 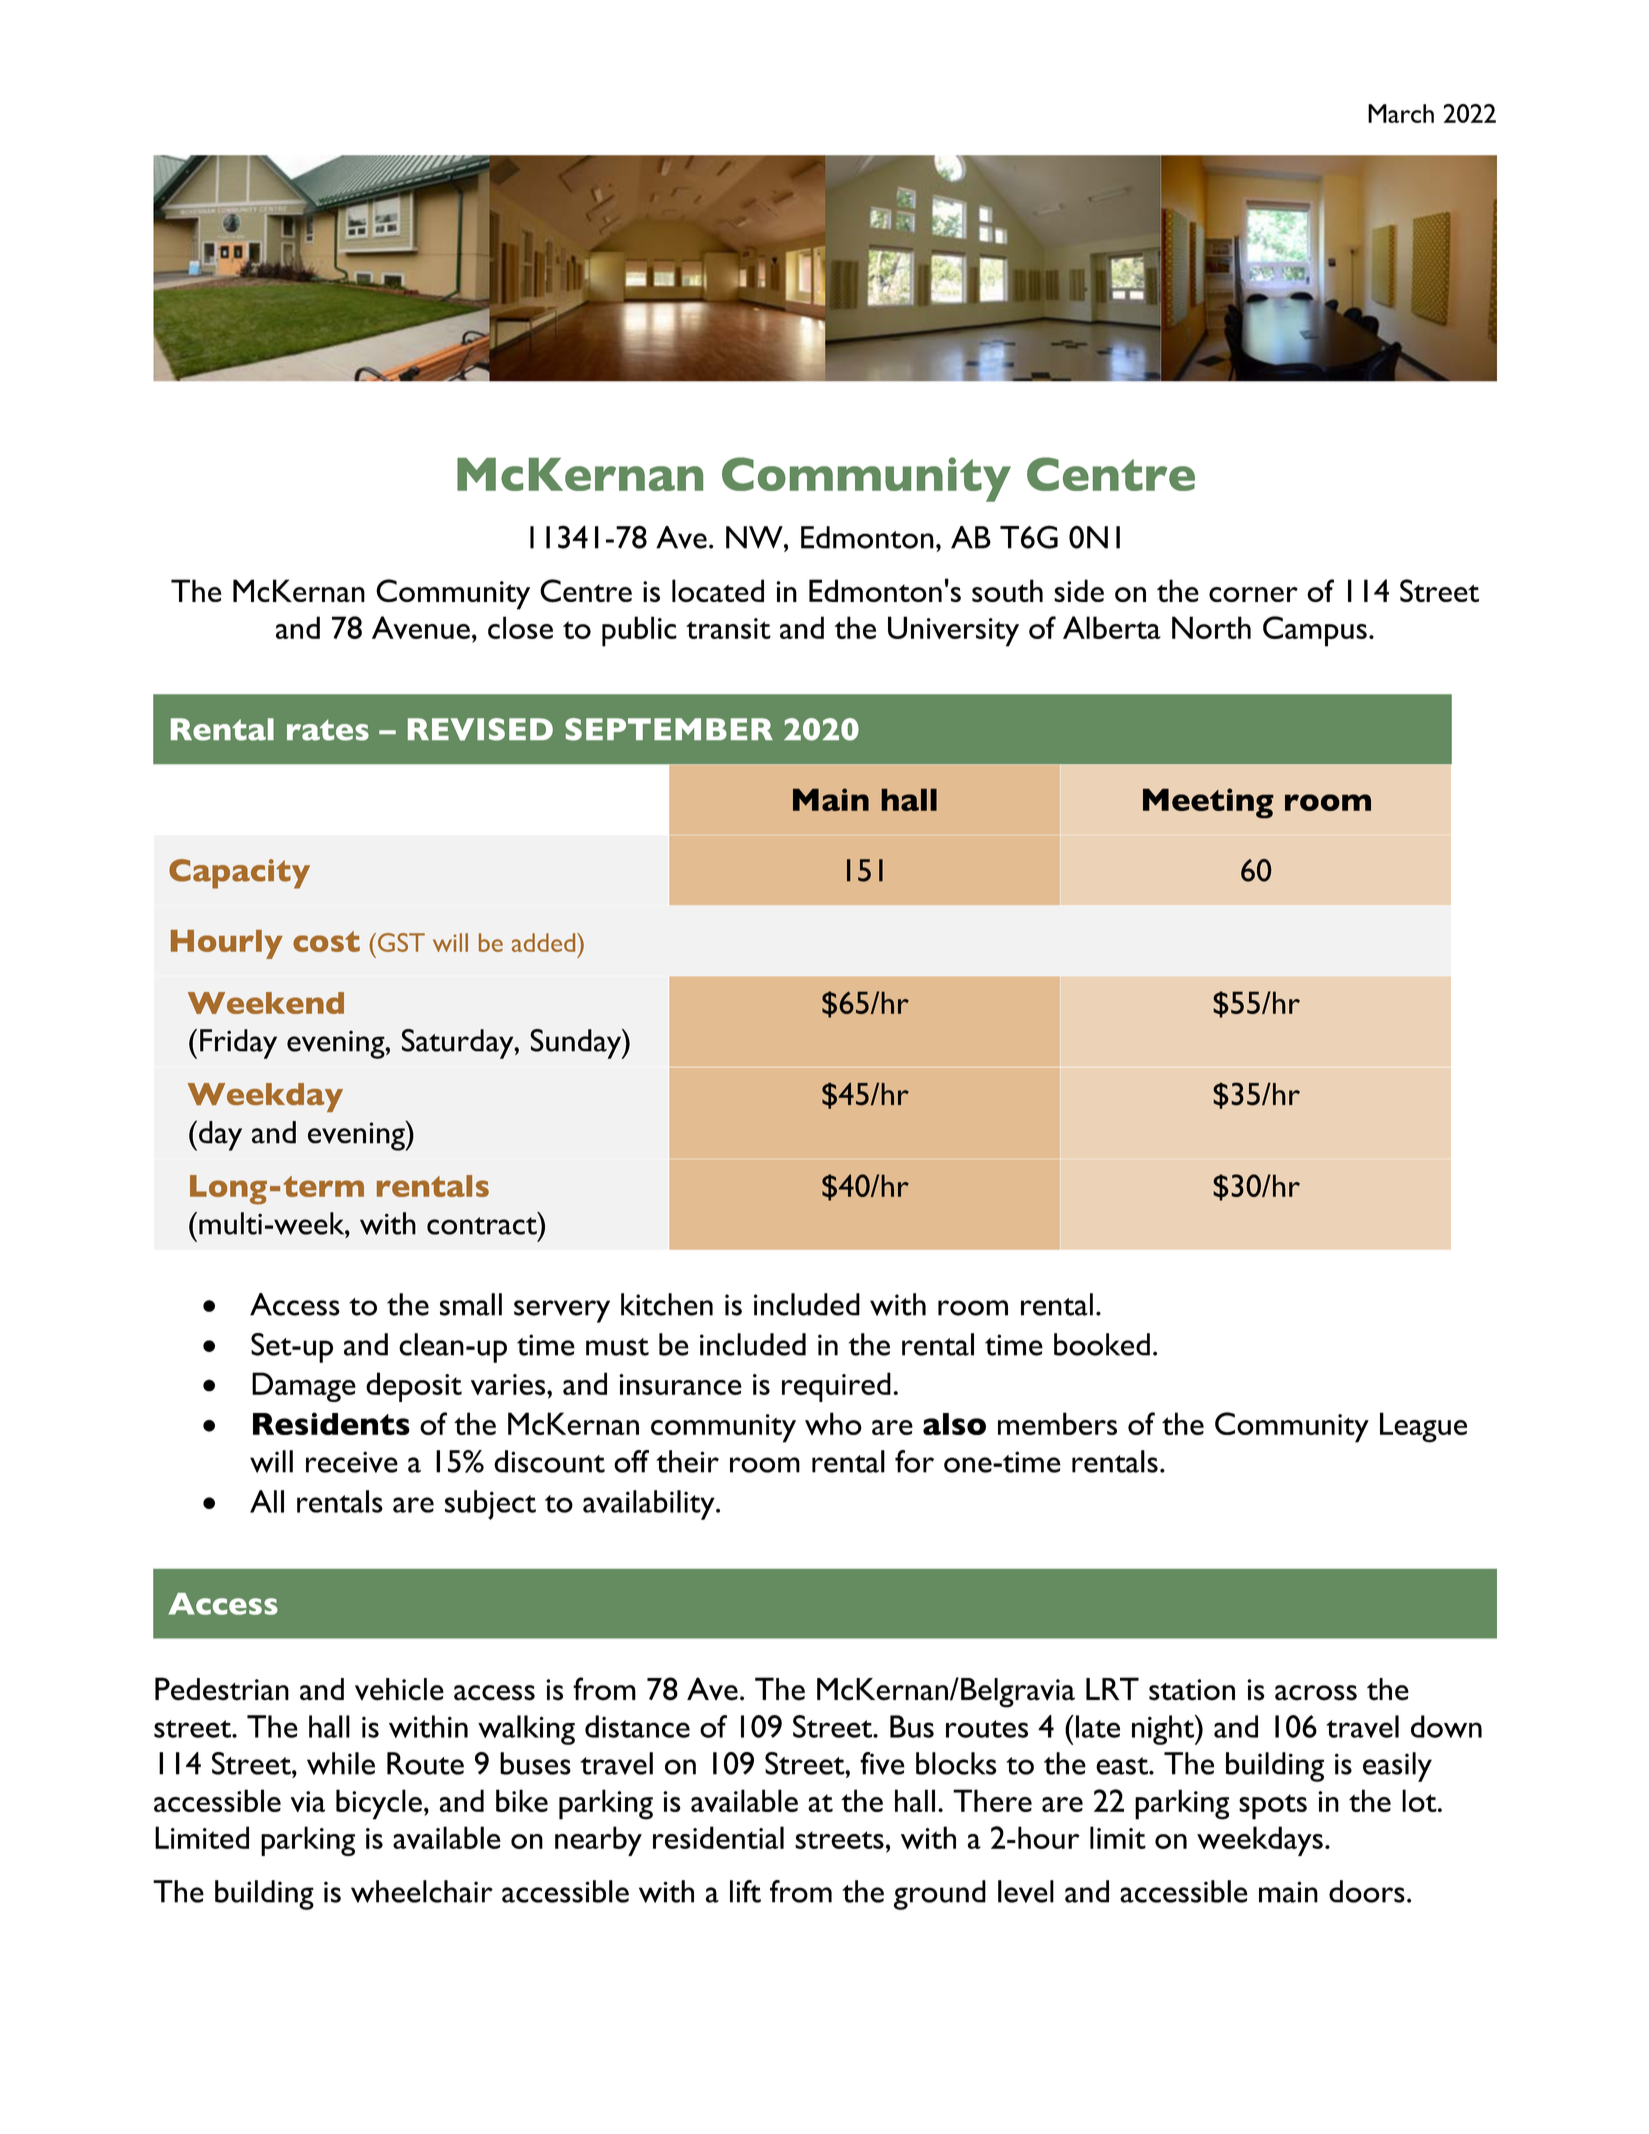 I want to click on Avenue, so click(x=421, y=627).
